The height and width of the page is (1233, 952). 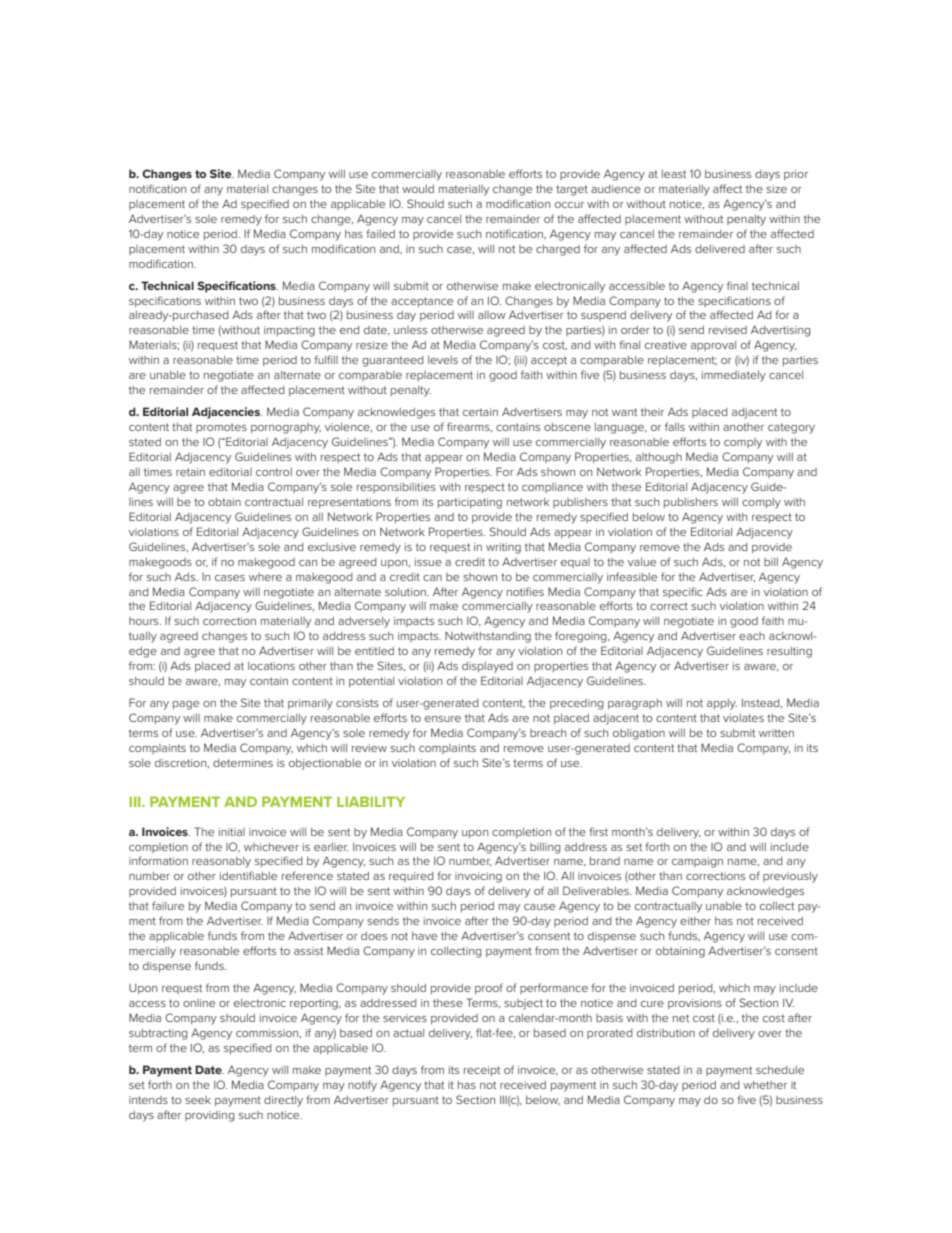 I want to click on least, so click(x=674, y=174).
